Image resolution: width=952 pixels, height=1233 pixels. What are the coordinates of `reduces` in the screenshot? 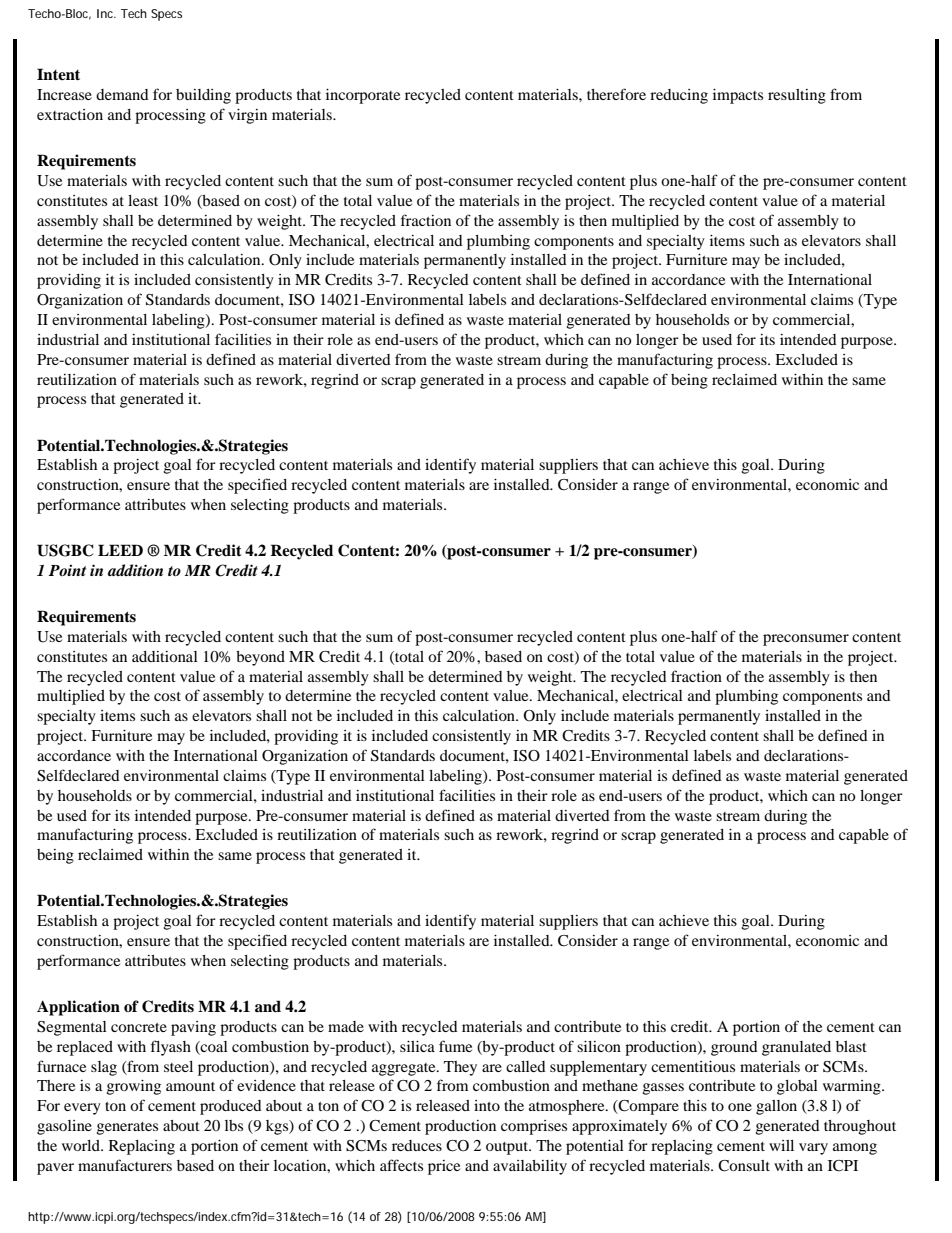 It's located at (417, 1145).
